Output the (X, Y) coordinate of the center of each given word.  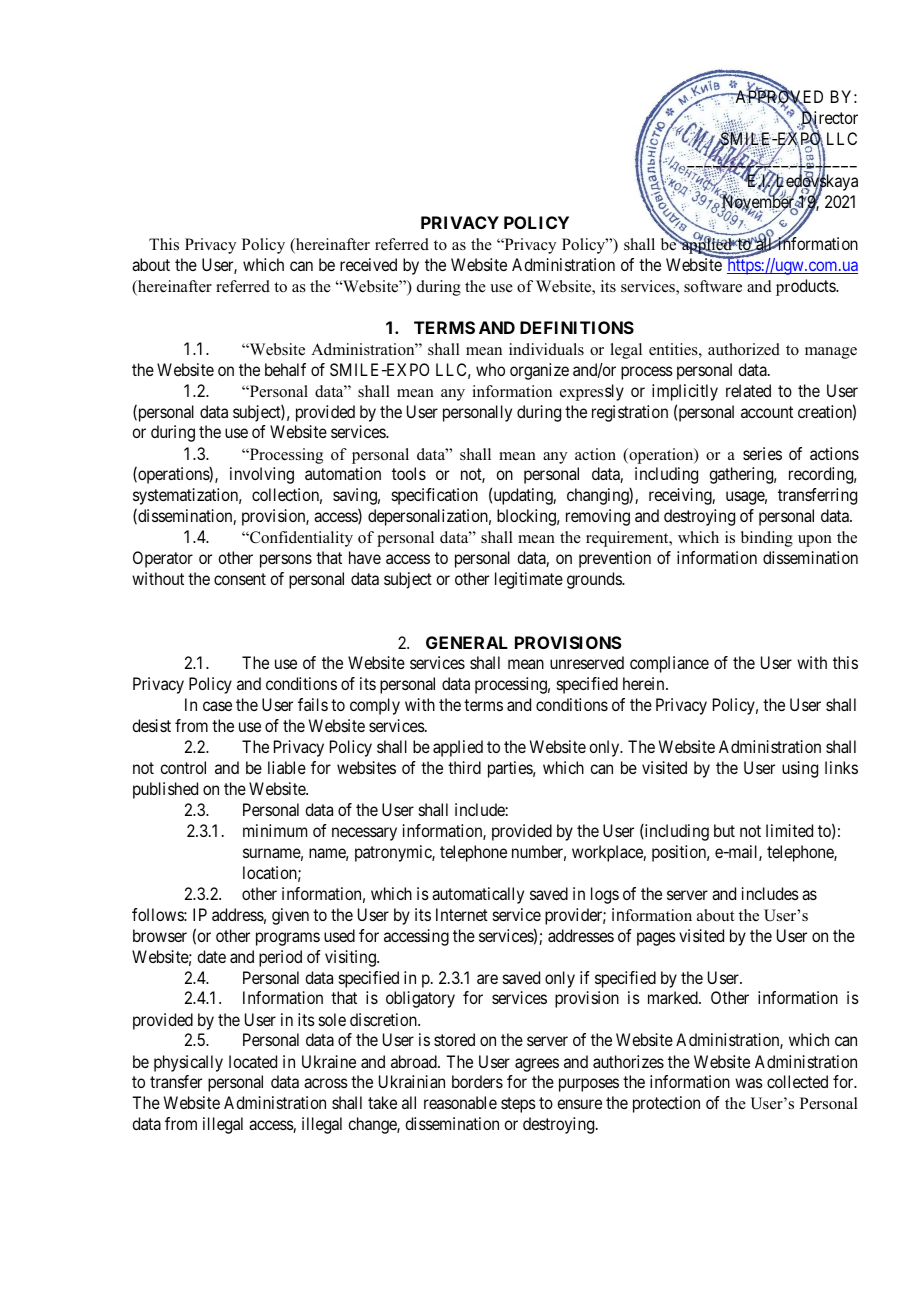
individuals (546, 349)
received (368, 264)
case (217, 706)
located (253, 1061)
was (749, 1083)
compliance (669, 664)
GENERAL (467, 642)
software (713, 286)
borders (477, 1081)
